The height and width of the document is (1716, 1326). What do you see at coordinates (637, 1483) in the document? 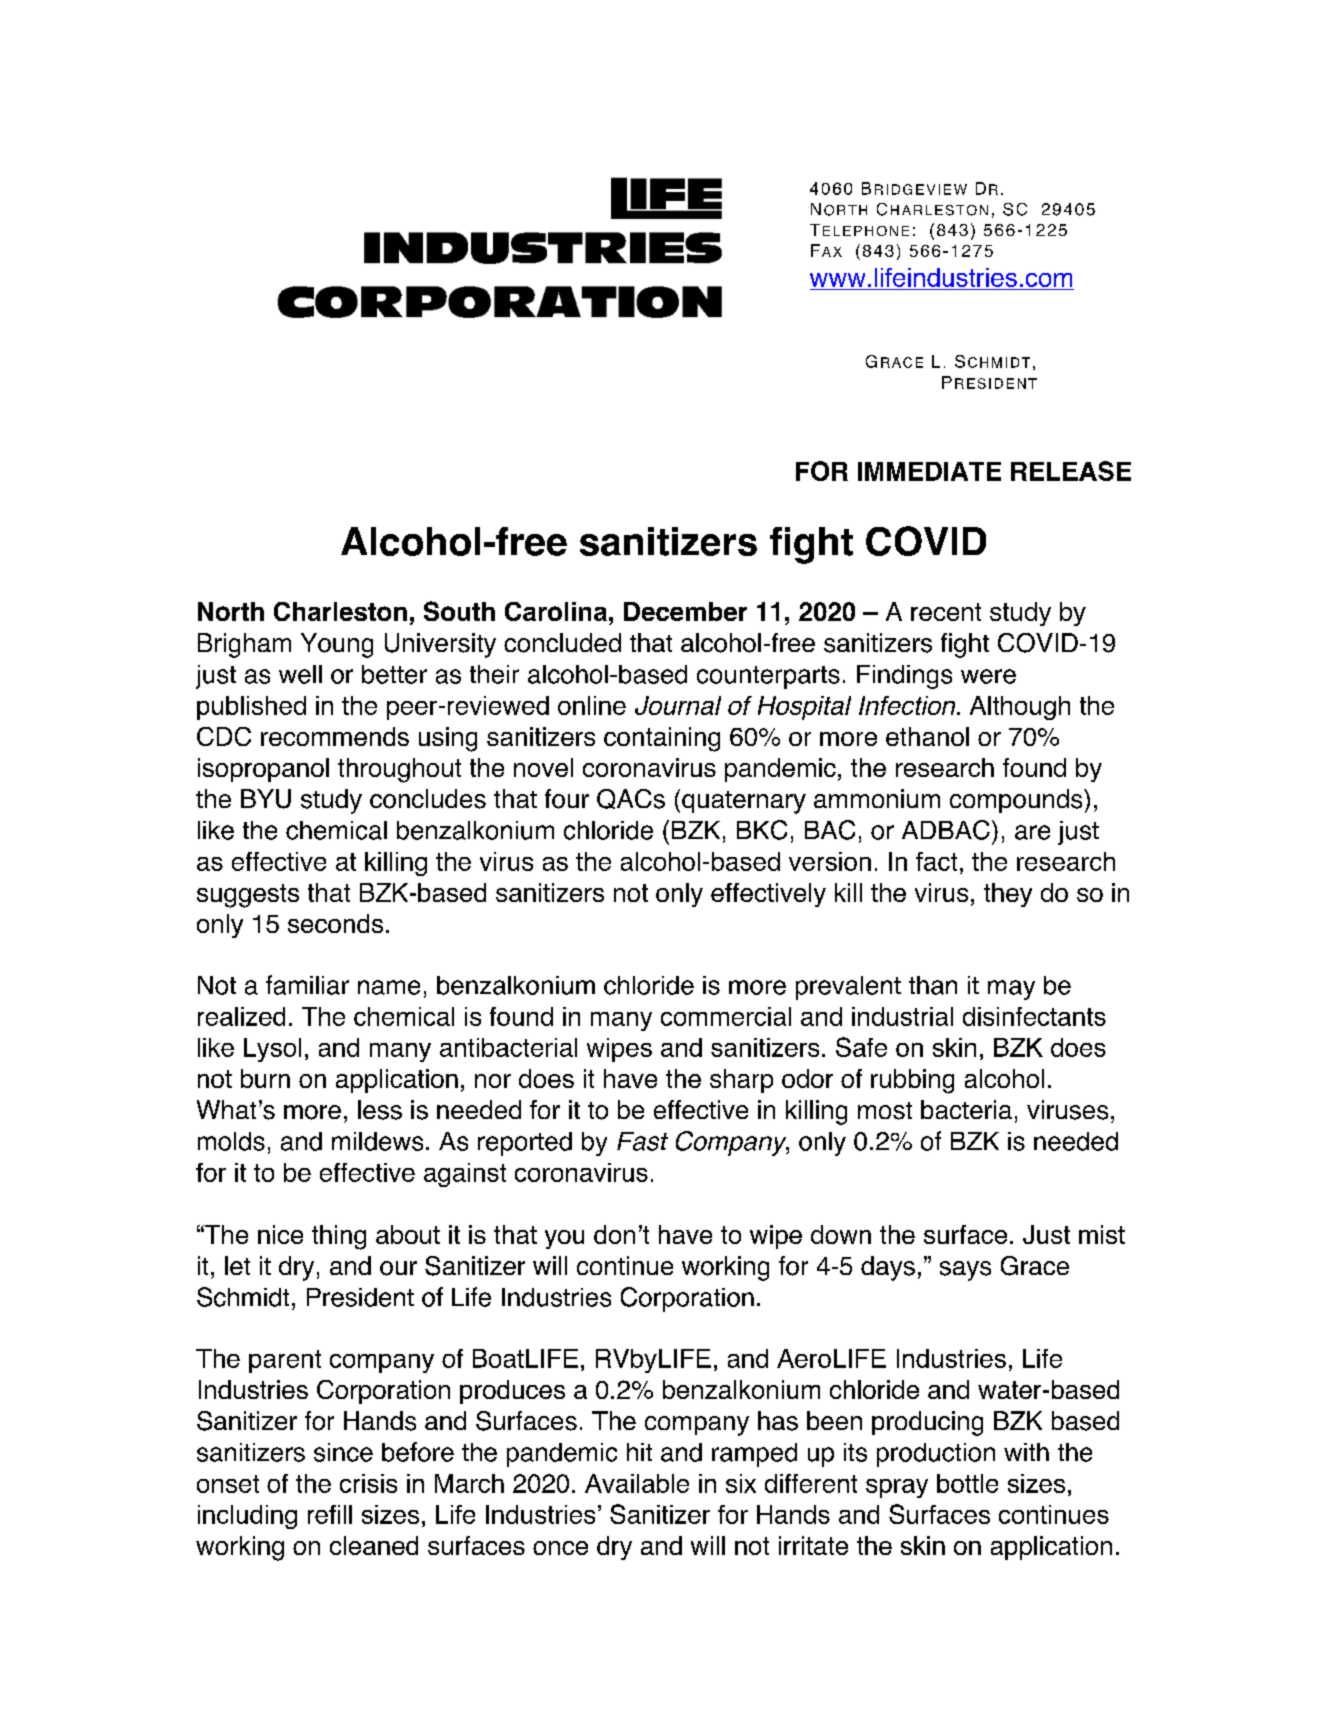
I see `Available` at bounding box center [637, 1483].
